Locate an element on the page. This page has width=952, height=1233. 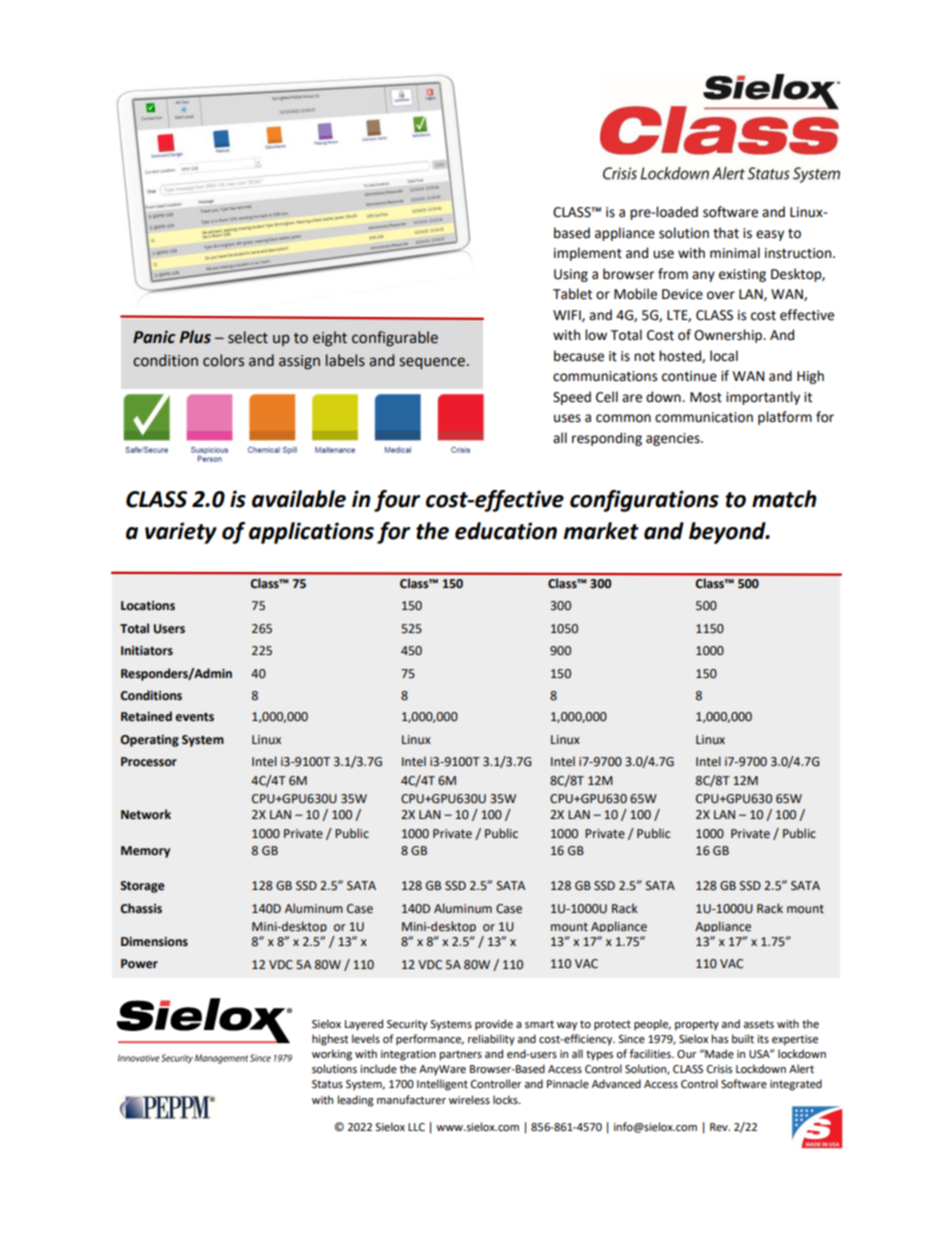
market is located at coordinates (601, 531).
